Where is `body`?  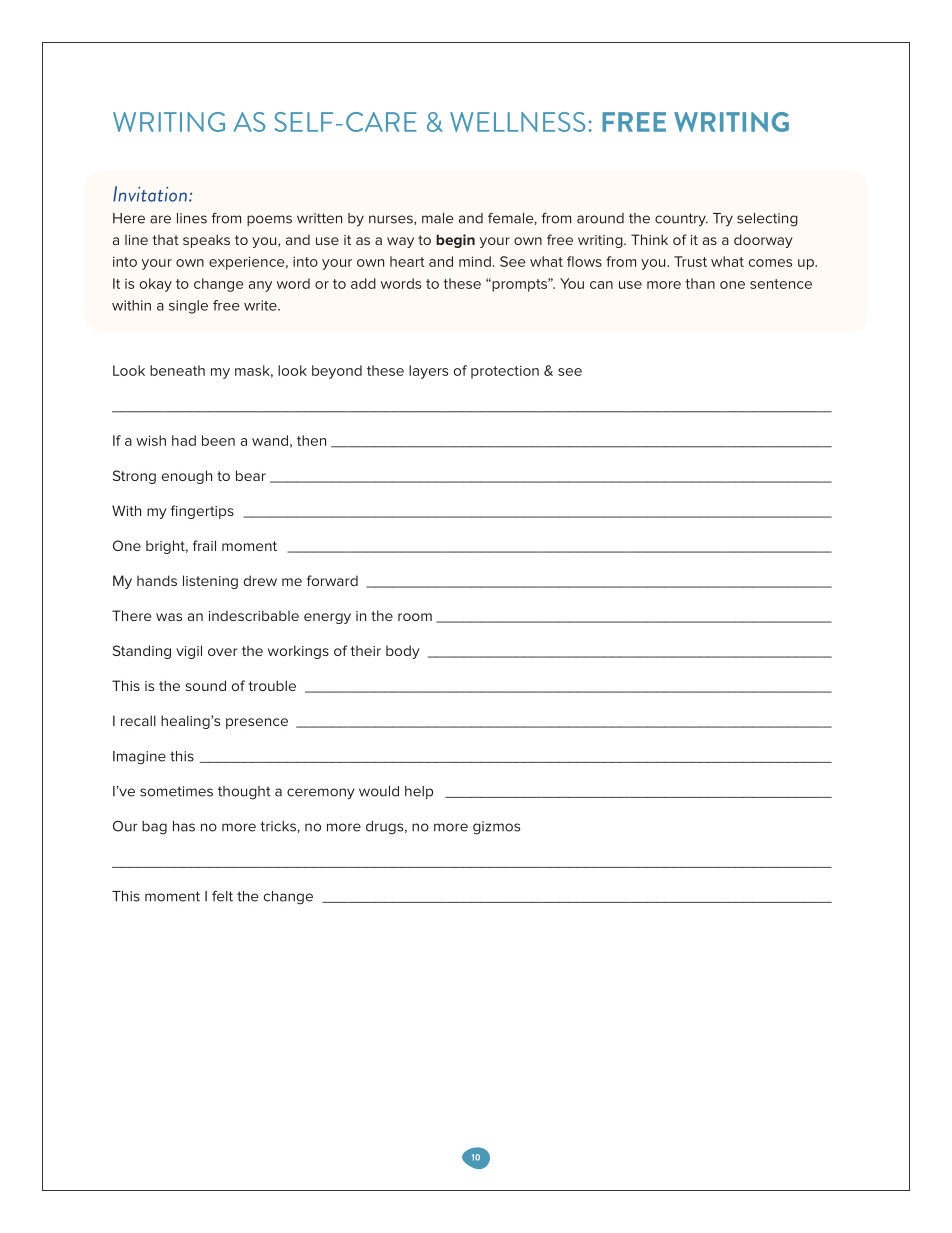 body is located at coordinates (403, 652).
